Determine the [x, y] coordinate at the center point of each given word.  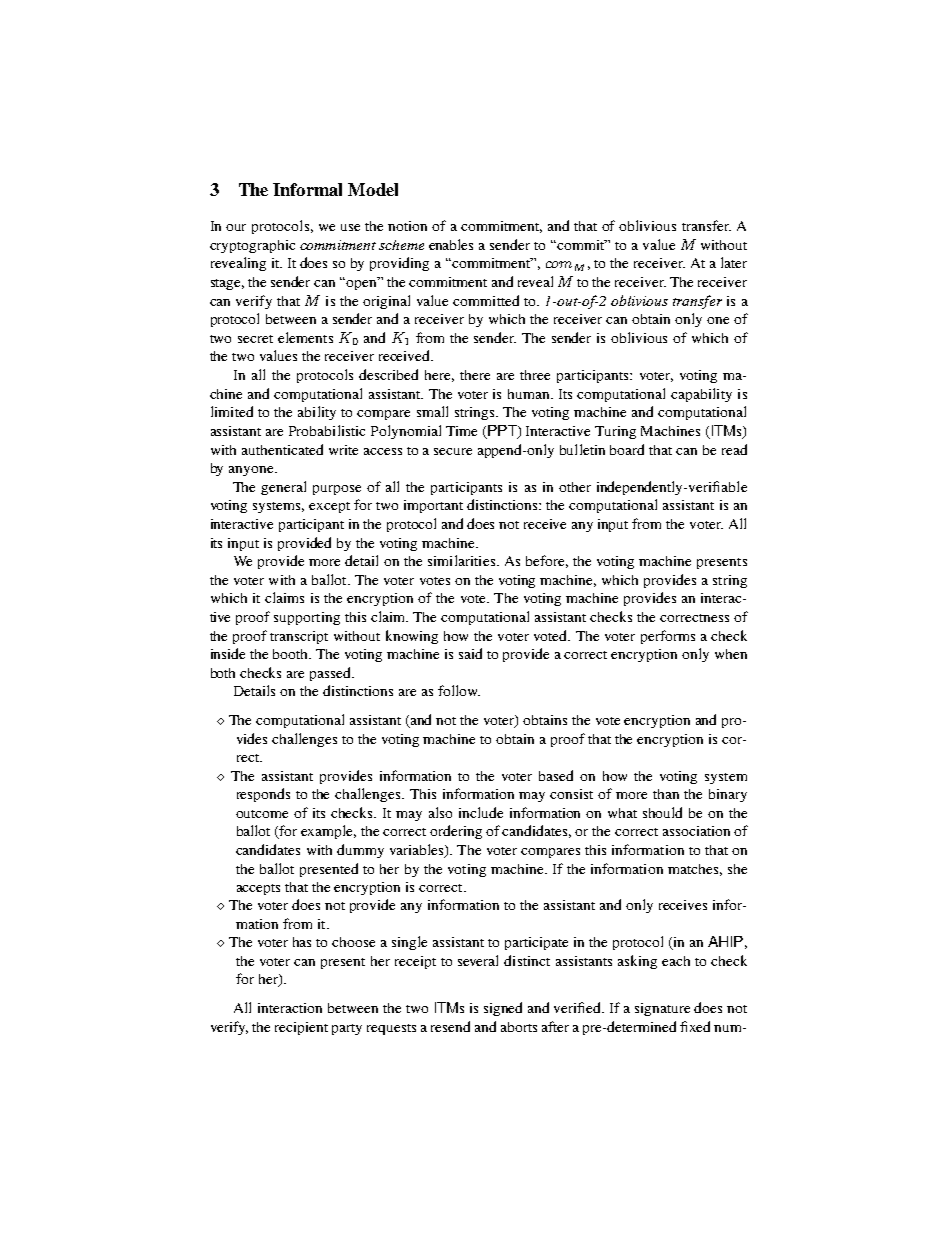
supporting [307, 618]
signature [662, 1009]
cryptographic [252, 246]
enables [451, 244]
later [734, 262]
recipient [301, 1028]
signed [503, 1009]
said [470, 653]
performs [668, 637]
